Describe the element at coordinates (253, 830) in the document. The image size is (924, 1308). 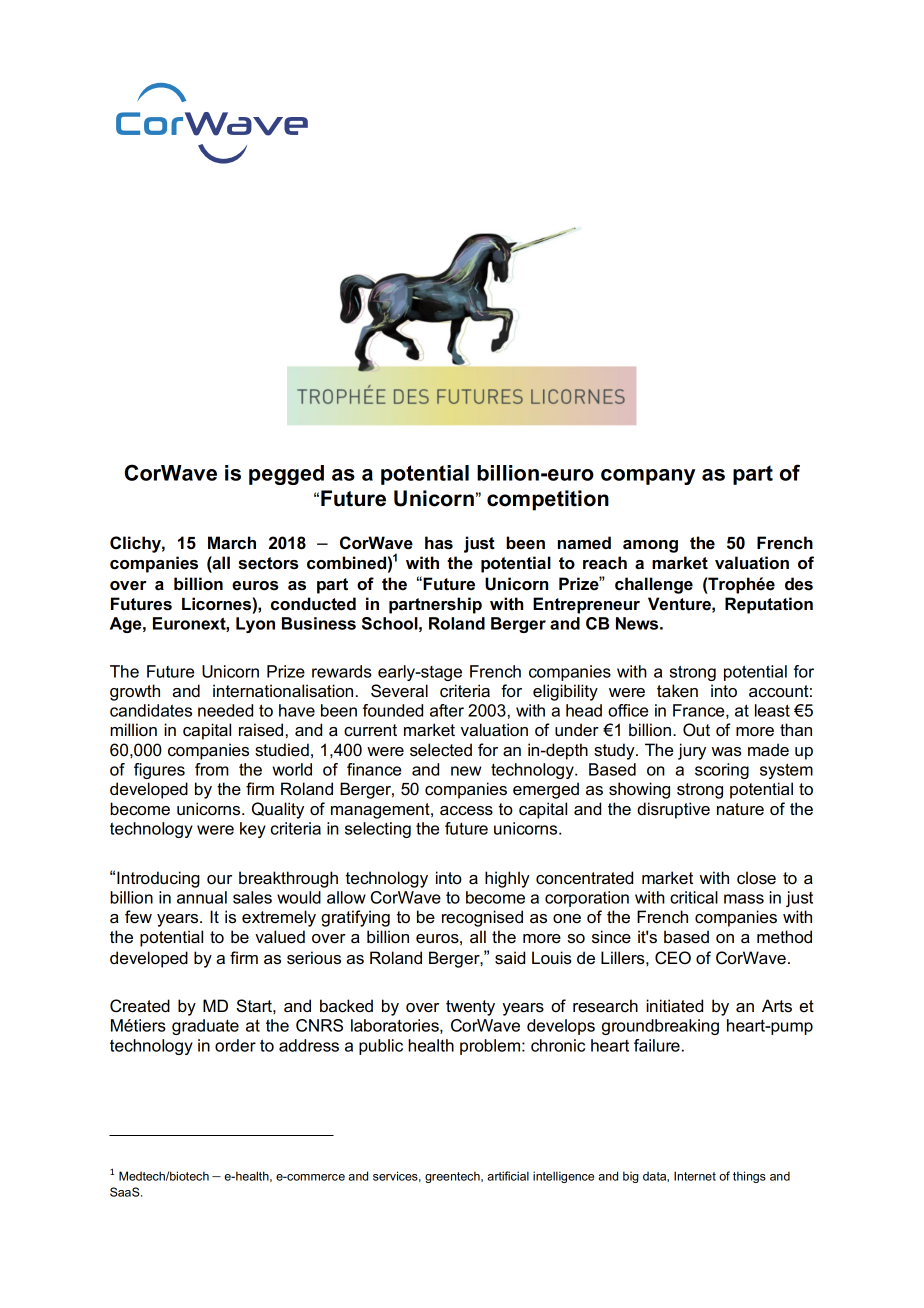
I see `key` at that location.
